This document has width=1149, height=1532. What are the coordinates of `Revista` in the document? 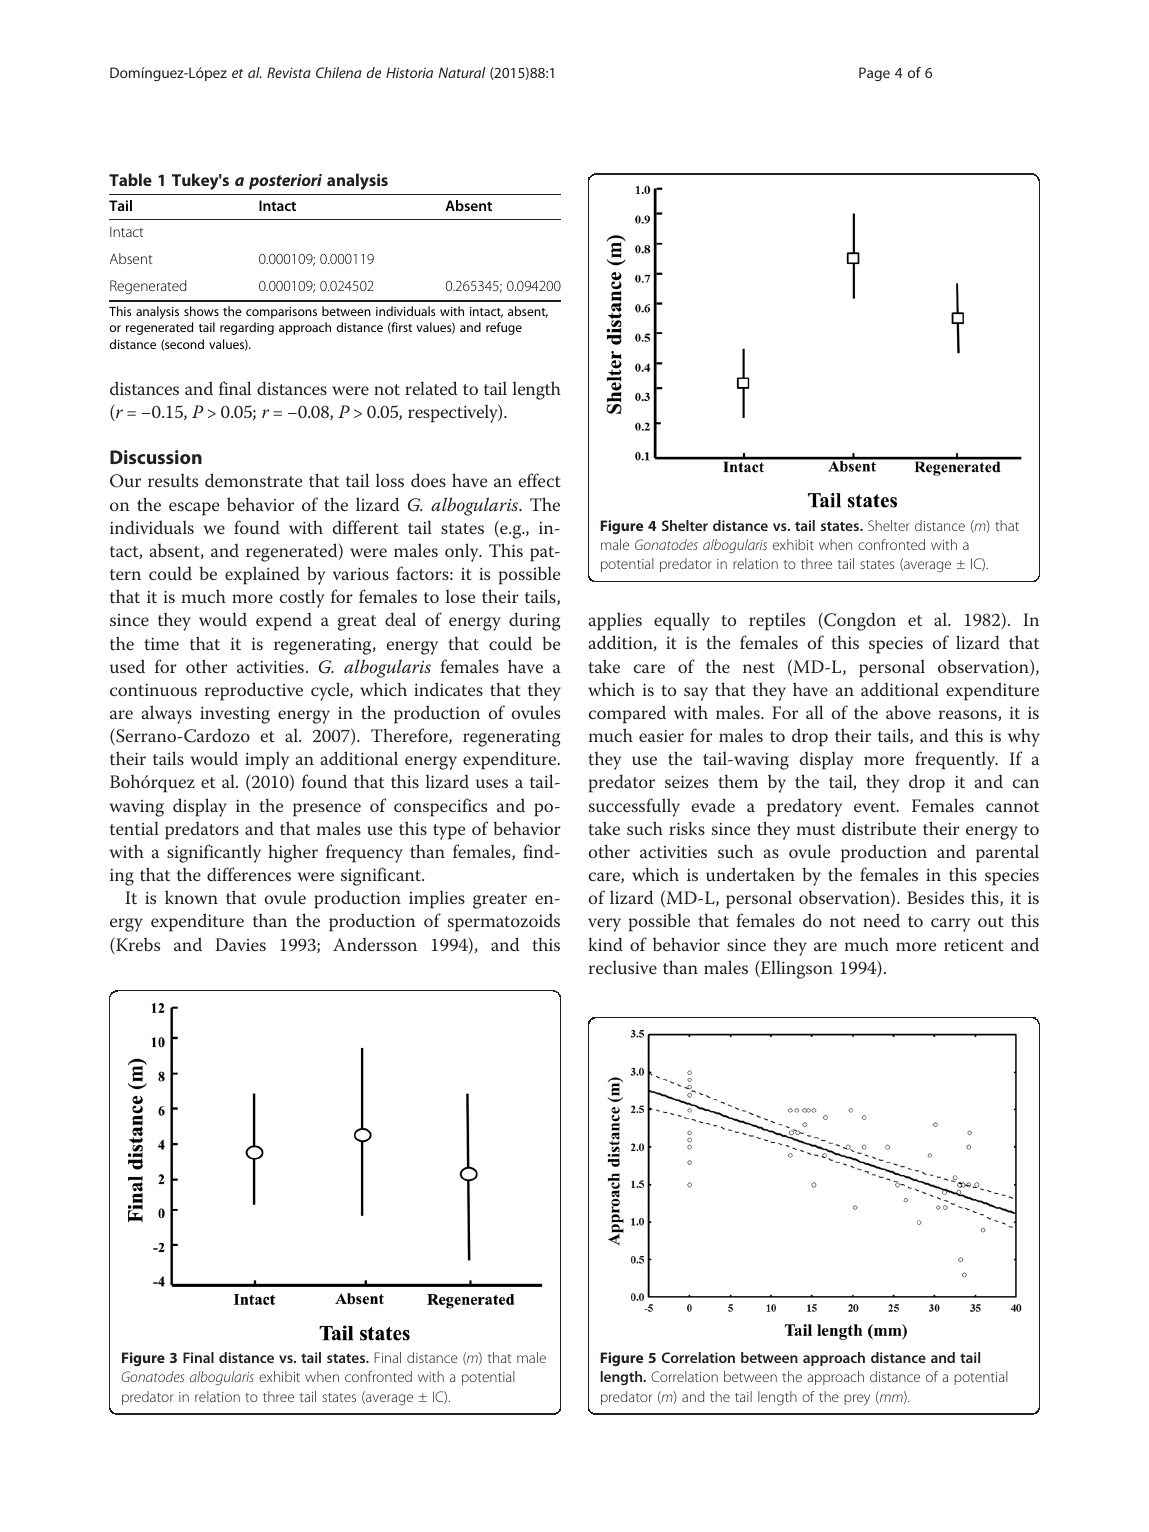 It's located at (289, 72).
